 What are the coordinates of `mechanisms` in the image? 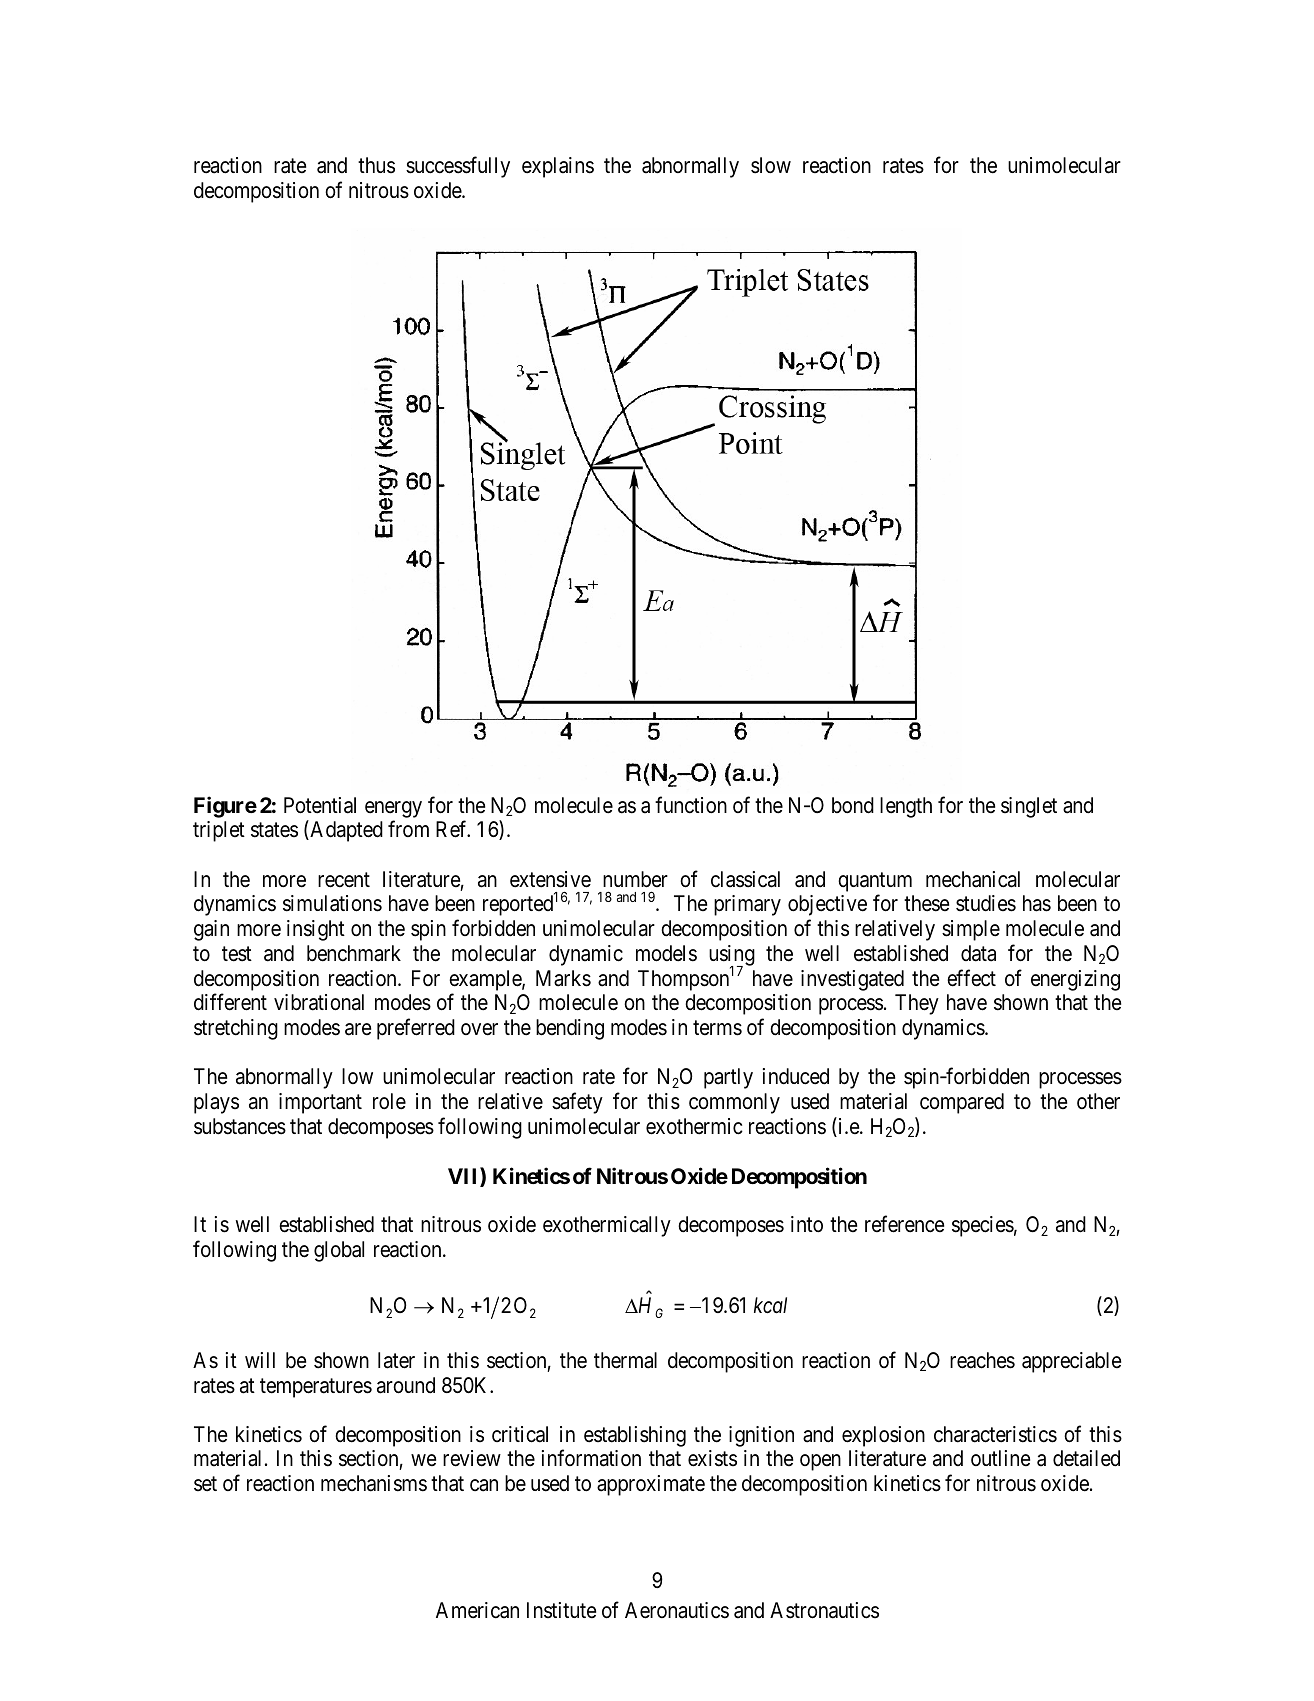 It's located at (374, 1483).
